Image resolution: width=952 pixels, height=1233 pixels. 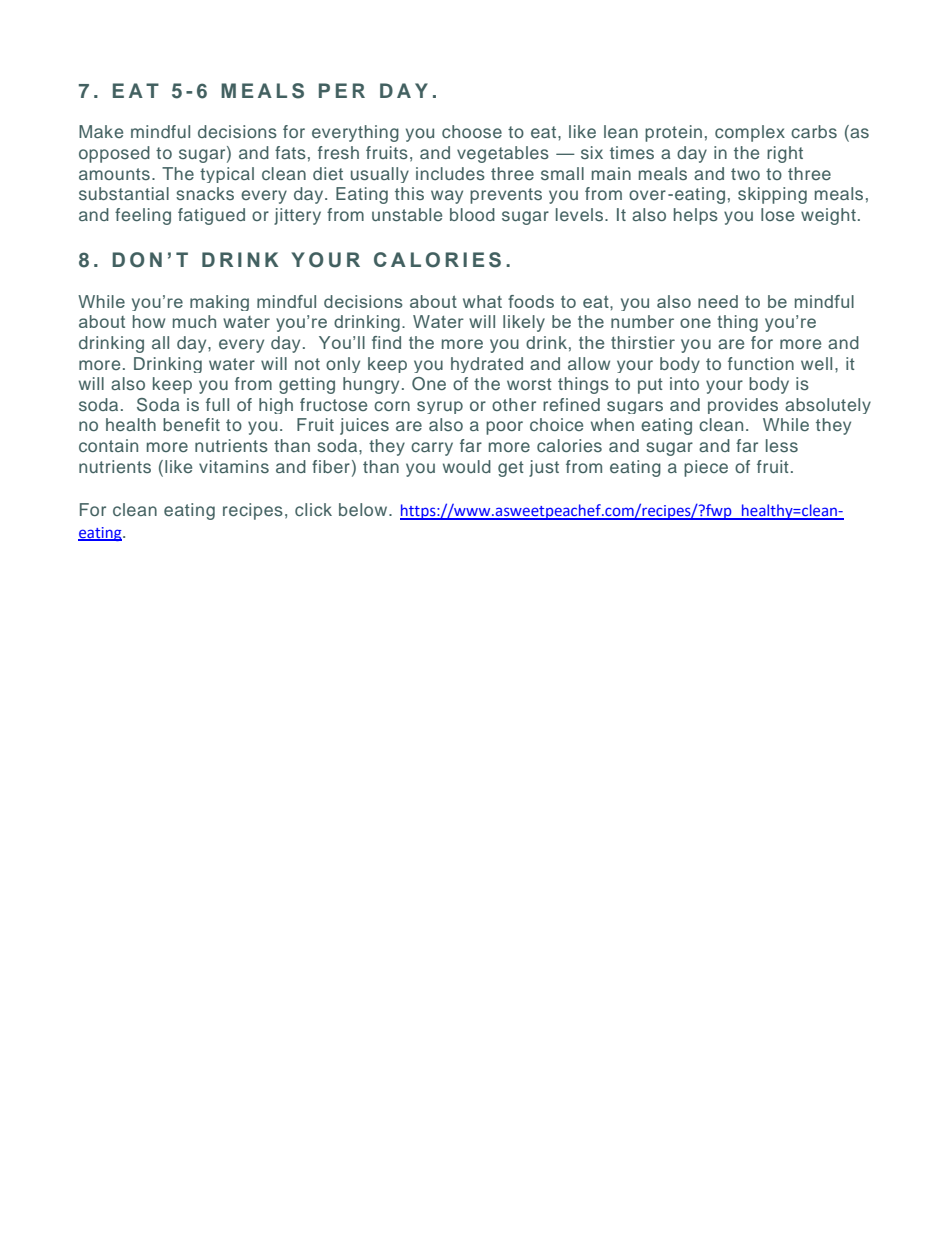 What do you see at coordinates (472, 131) in the document?
I see `choose` at bounding box center [472, 131].
